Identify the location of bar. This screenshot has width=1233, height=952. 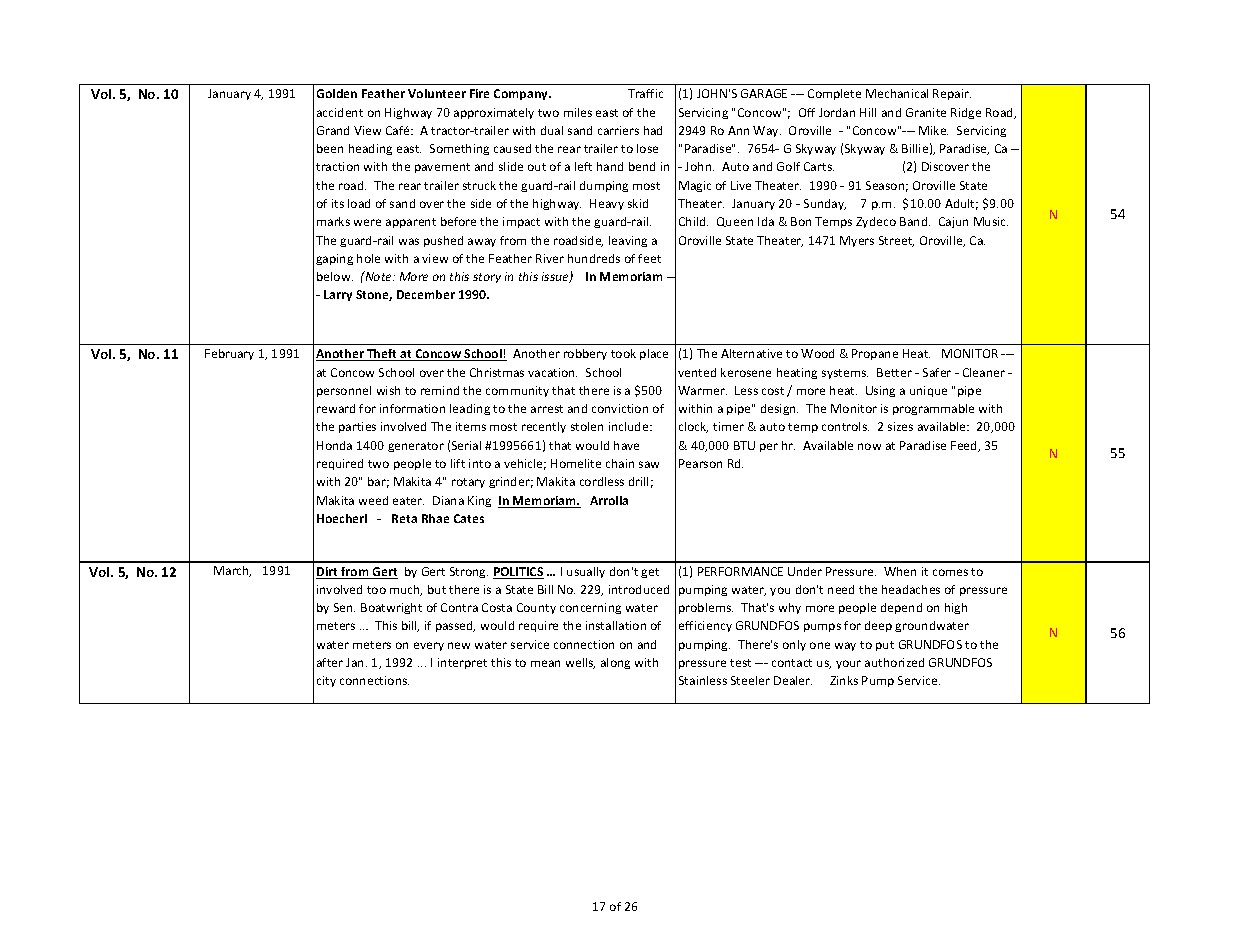
(378, 482).
